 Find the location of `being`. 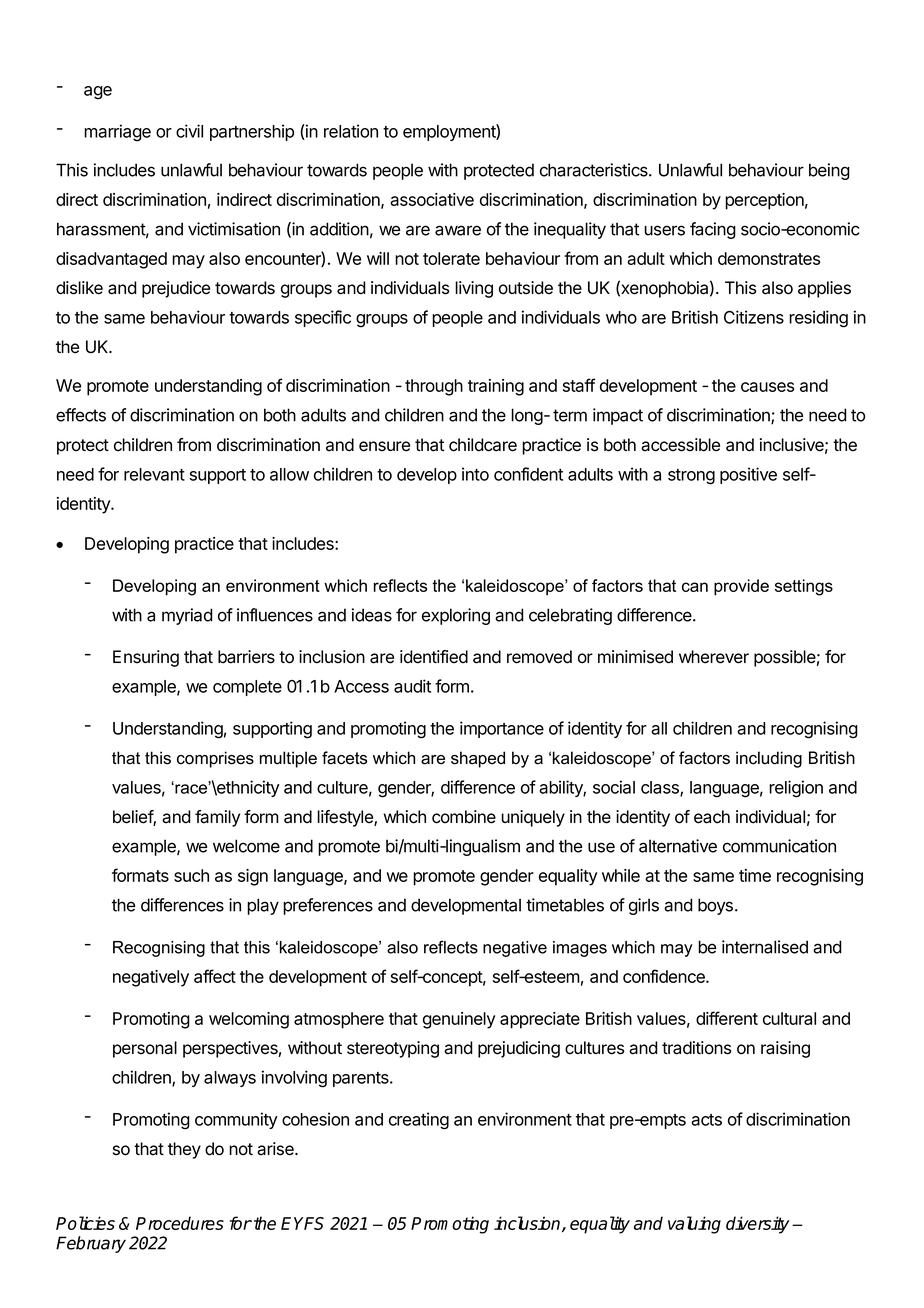

being is located at coordinates (829, 171).
